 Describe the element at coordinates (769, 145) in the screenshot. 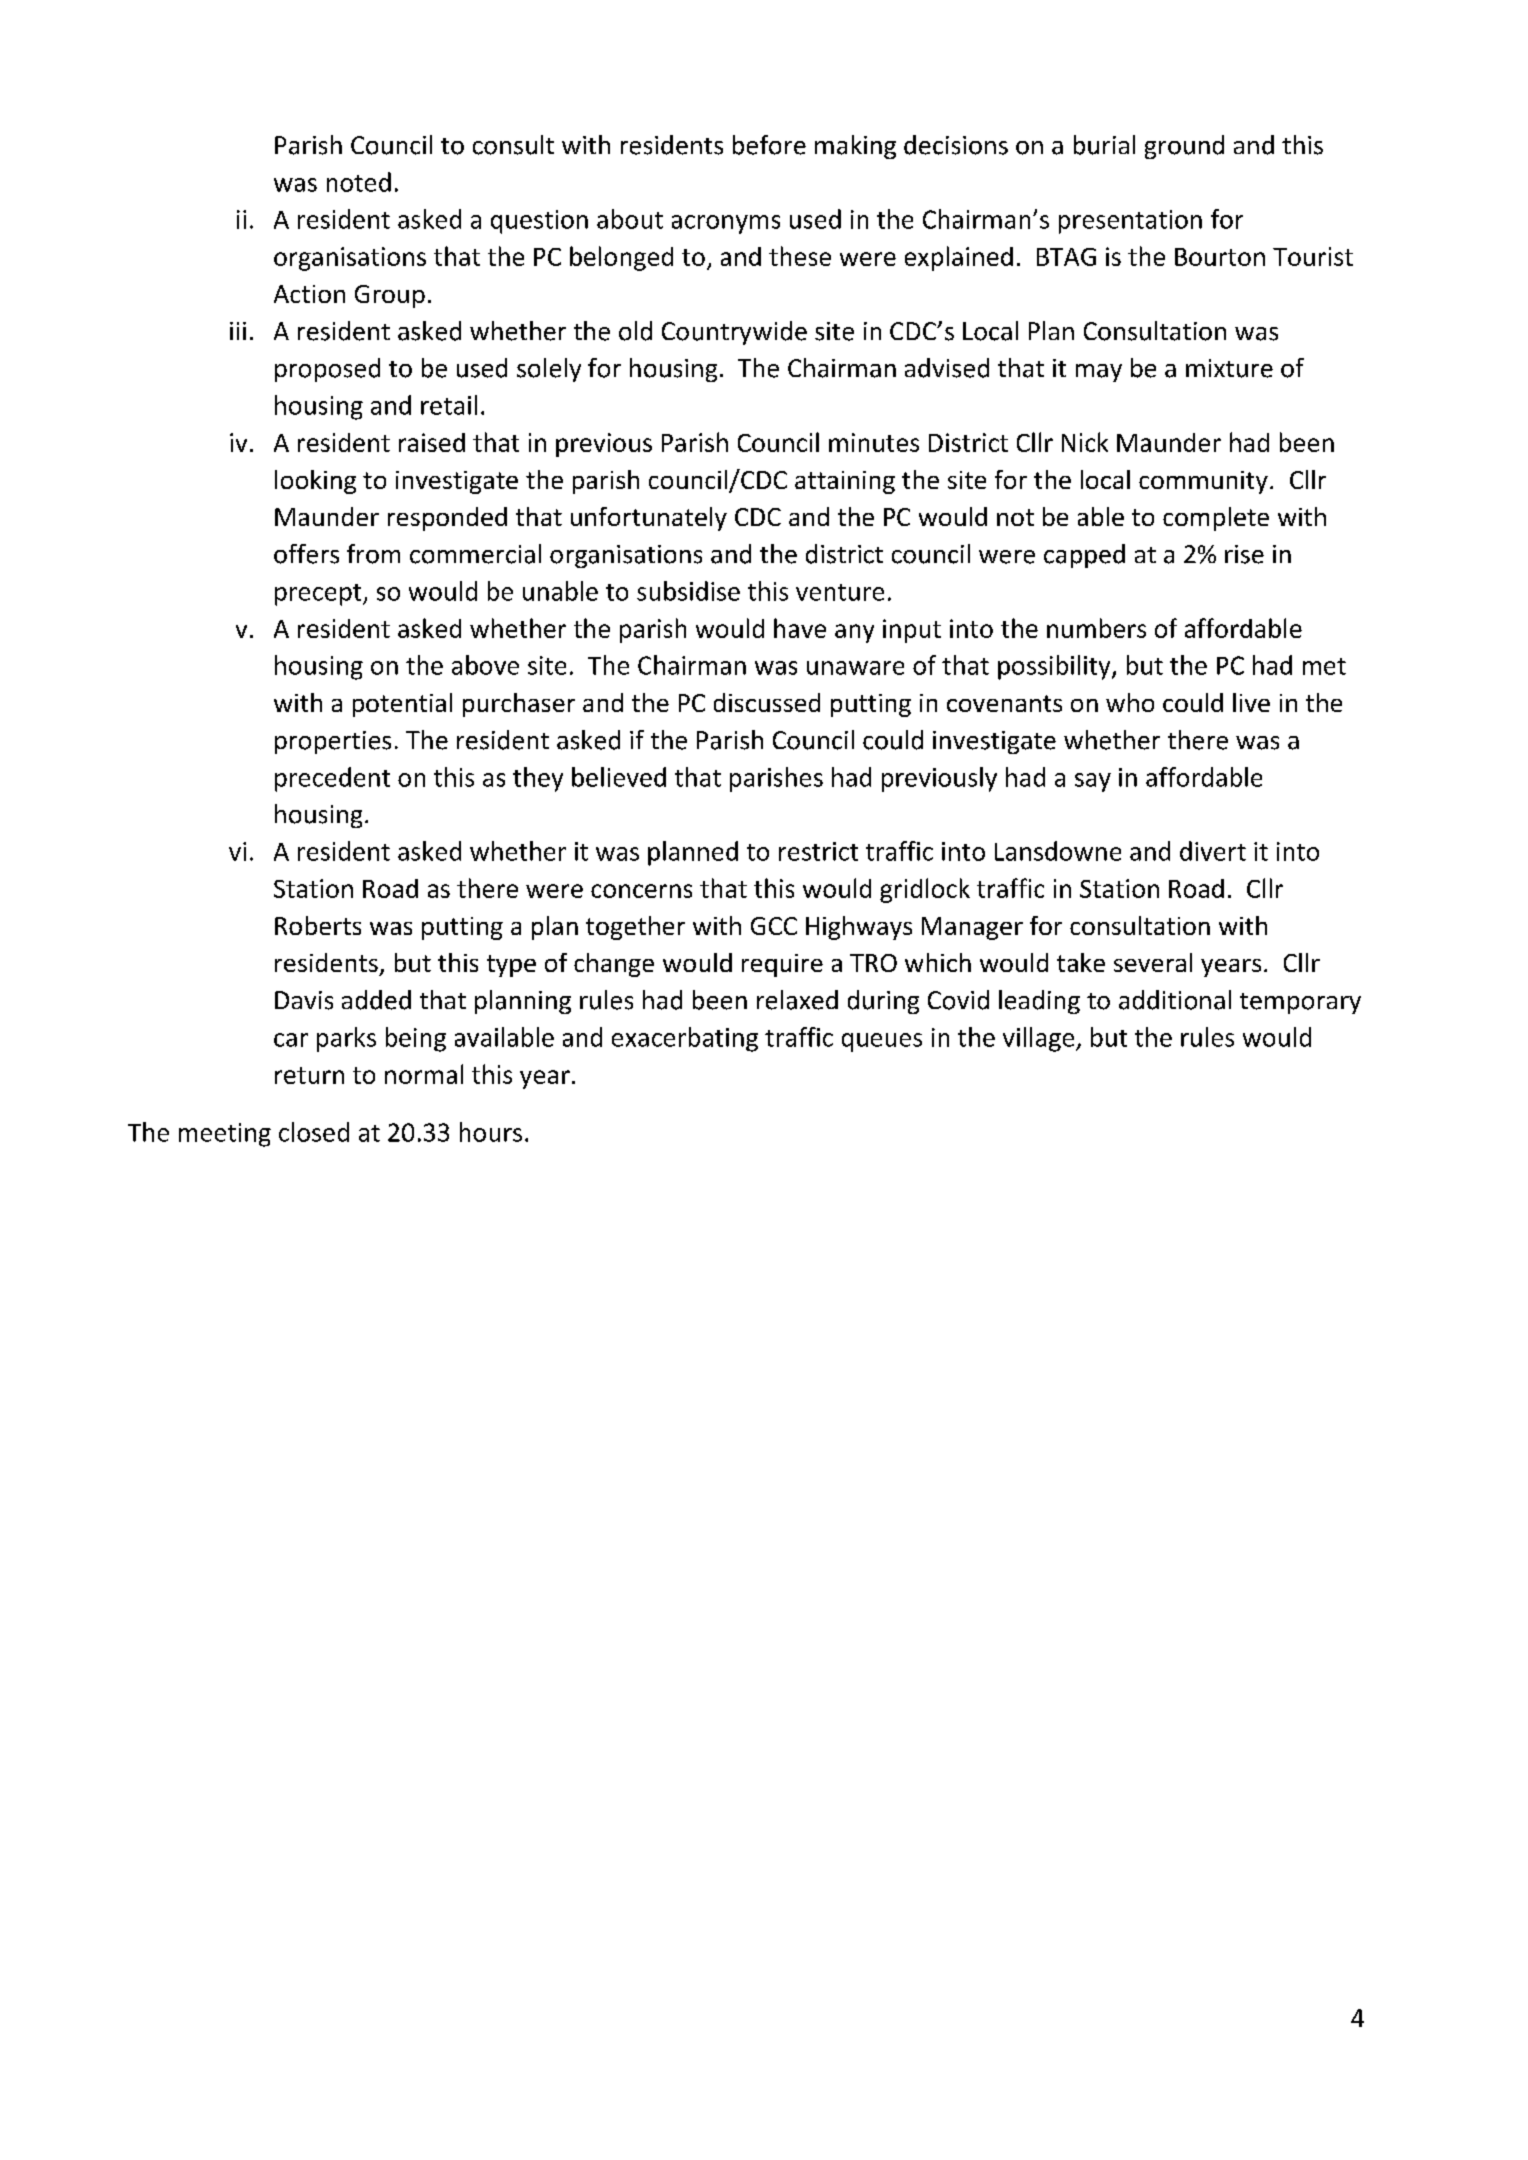

I see `before` at that location.
